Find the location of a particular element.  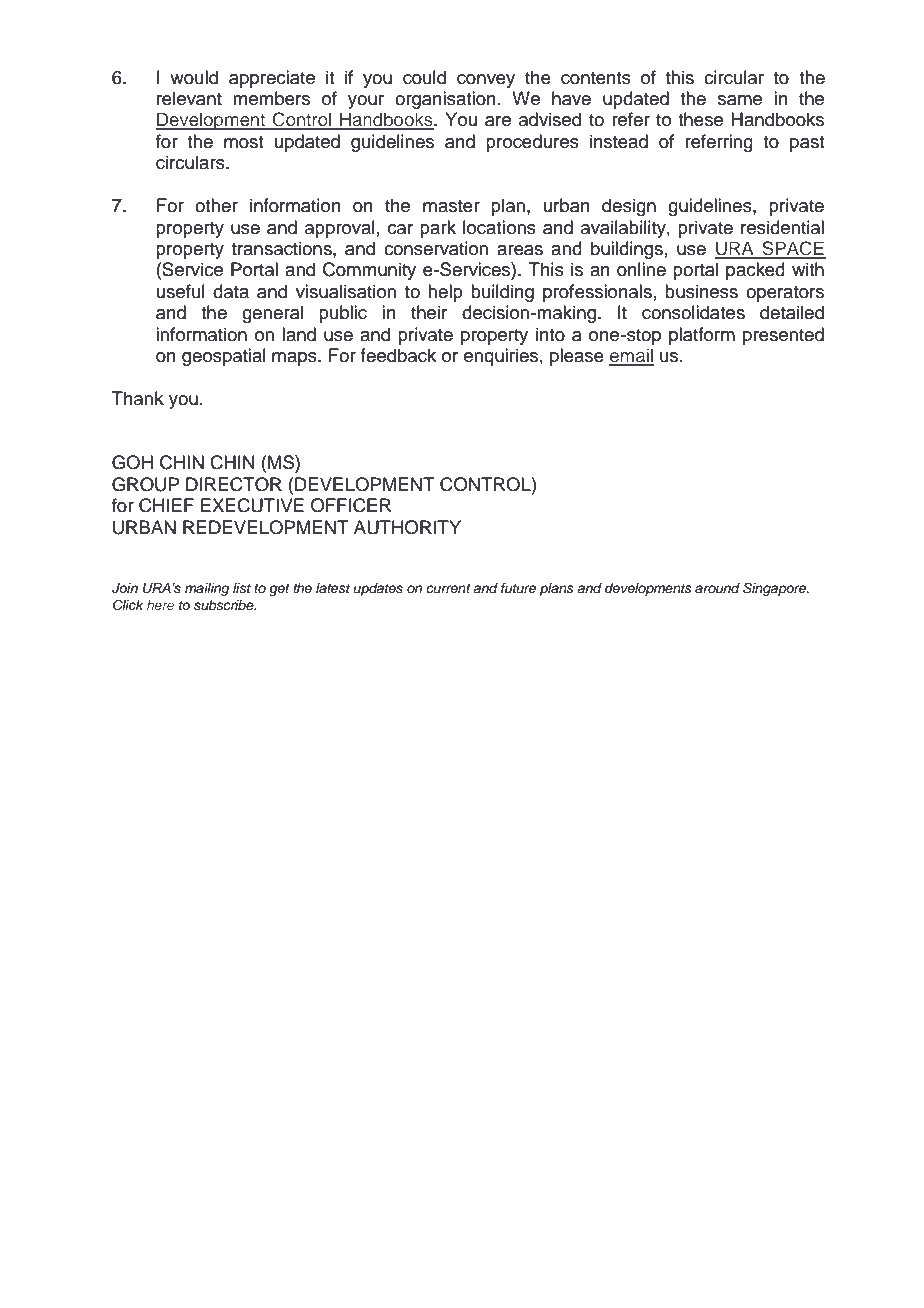

around is located at coordinates (717, 588).
